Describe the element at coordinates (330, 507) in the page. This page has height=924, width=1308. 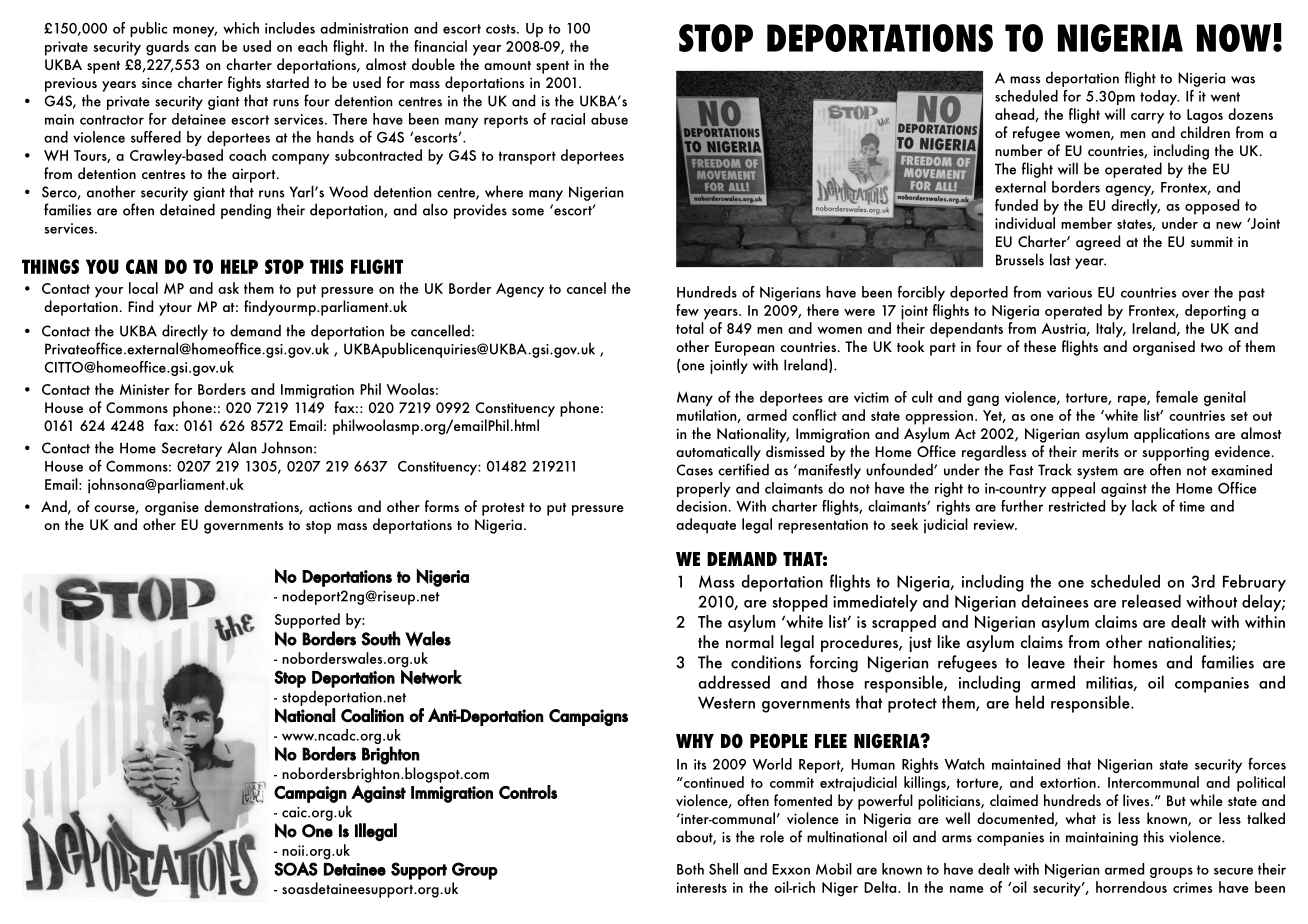
I see `actions` at that location.
